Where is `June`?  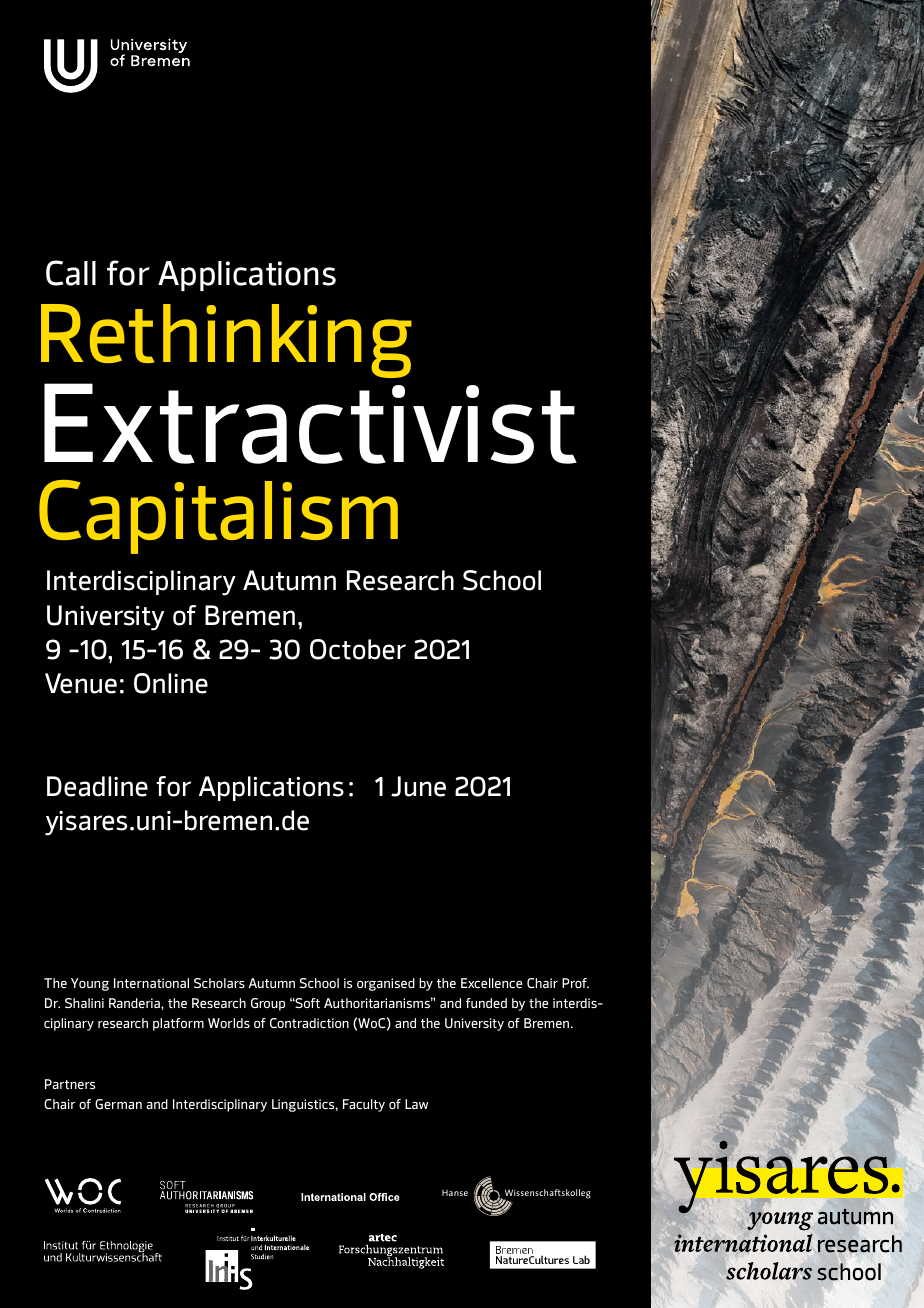 June is located at coordinates (418, 786).
